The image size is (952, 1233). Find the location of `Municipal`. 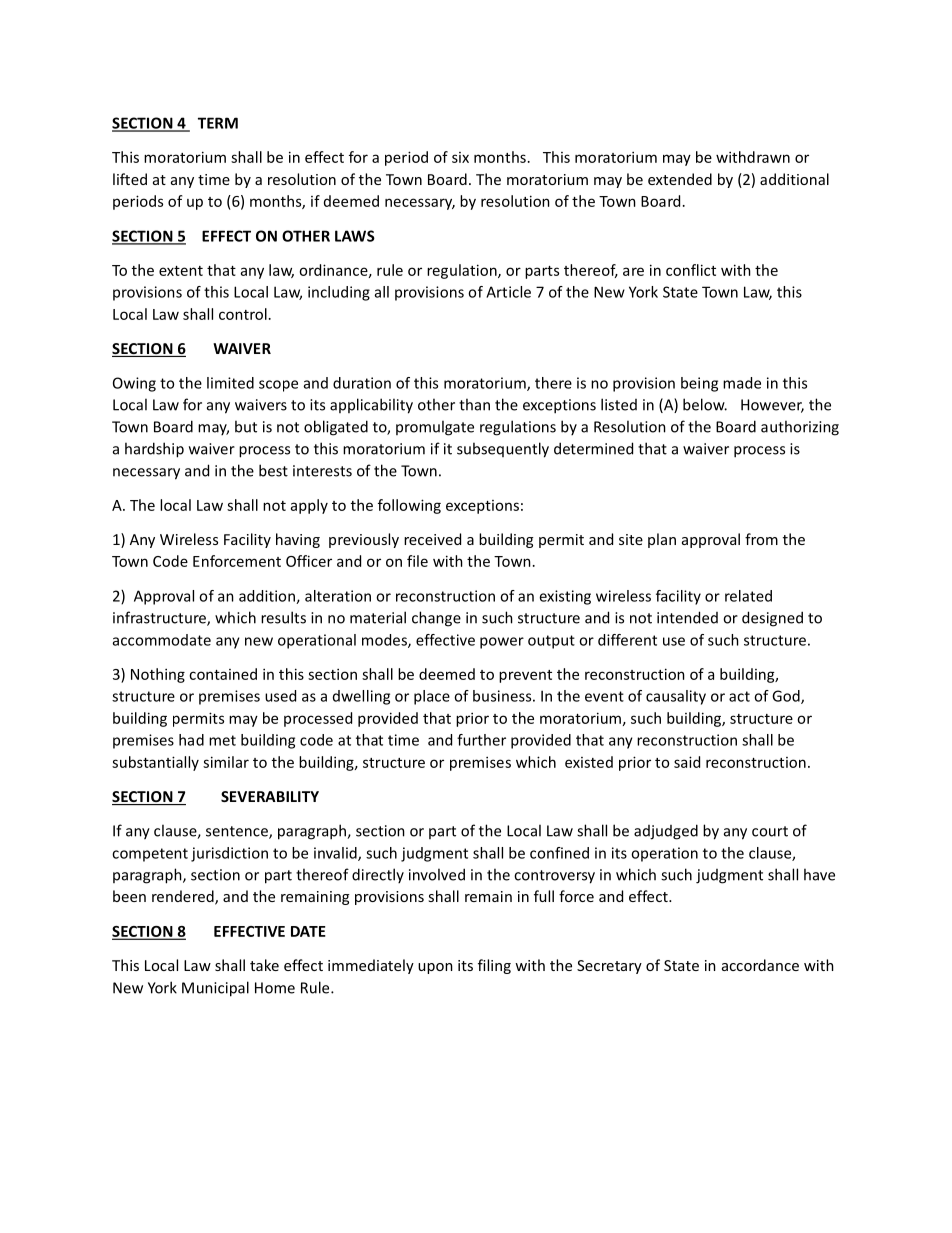

Municipal is located at coordinates (215, 989).
